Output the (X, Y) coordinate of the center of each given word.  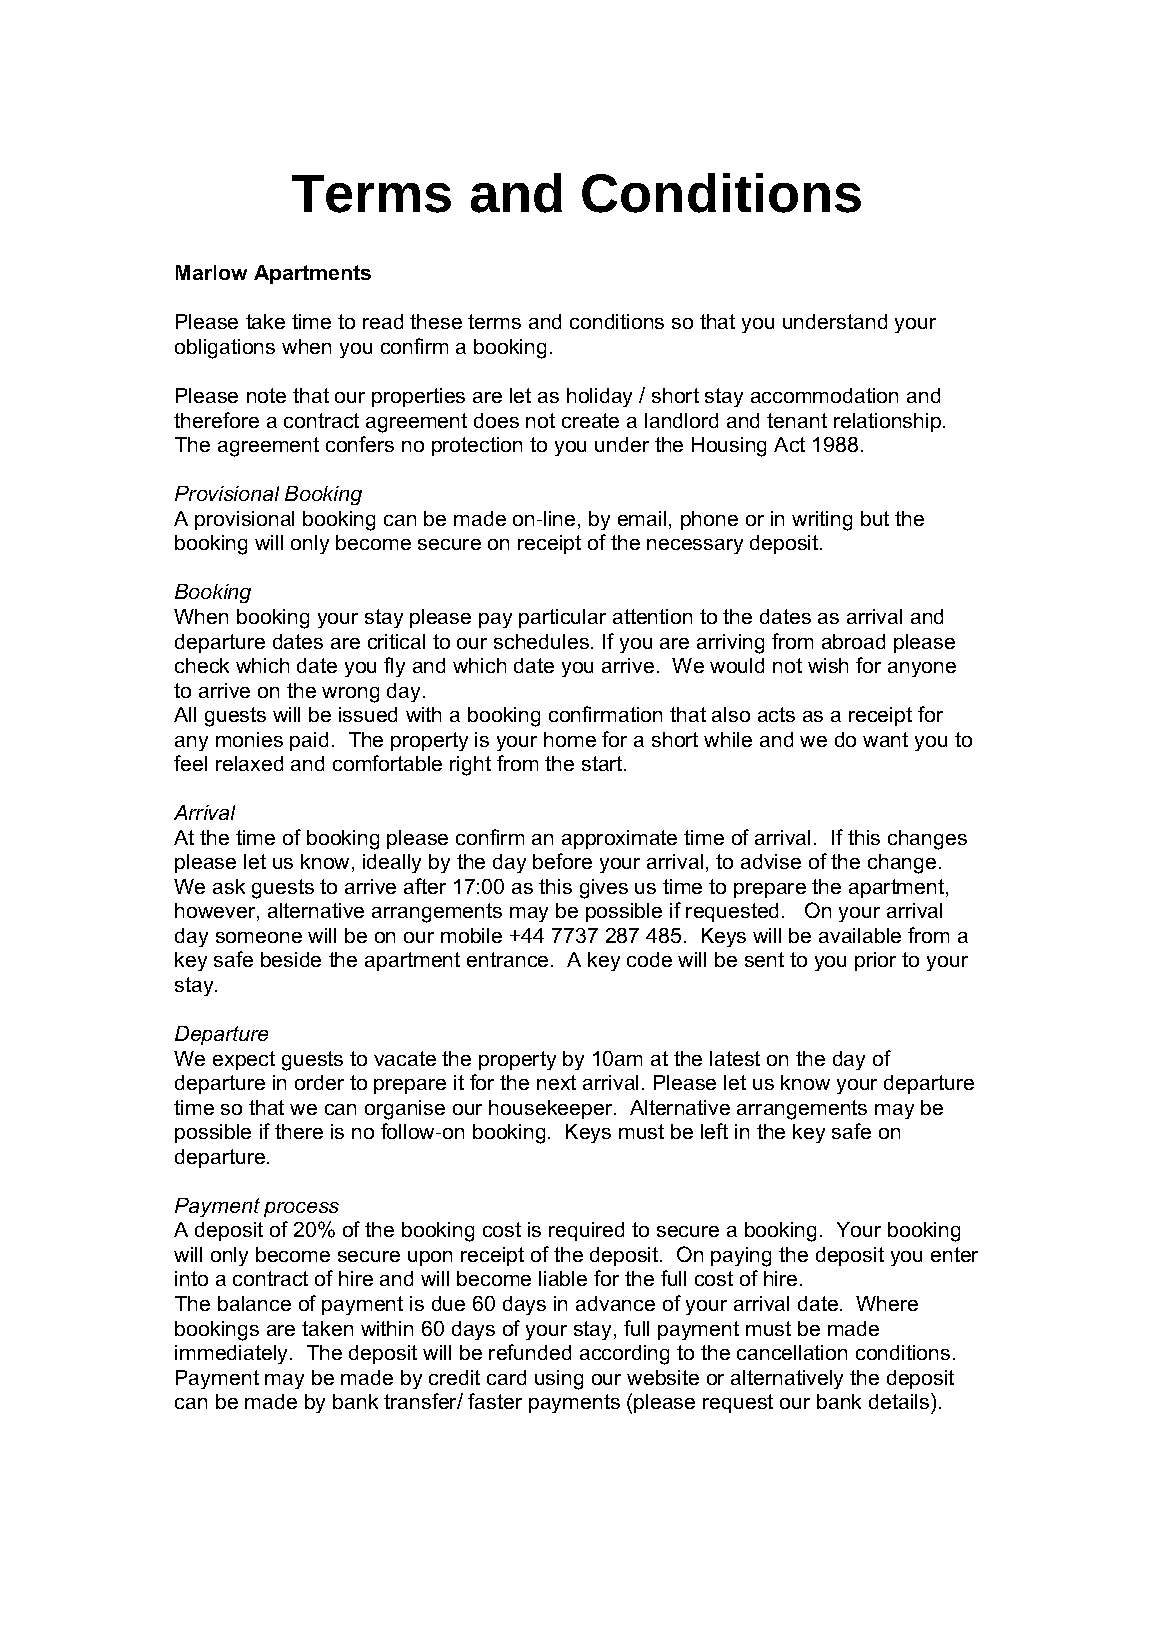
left (714, 1131)
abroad (853, 641)
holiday (599, 397)
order (319, 1082)
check (202, 665)
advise (771, 861)
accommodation (824, 395)
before (562, 861)
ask (229, 886)
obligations (225, 349)
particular (562, 618)
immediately (233, 1354)
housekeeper (552, 1109)
